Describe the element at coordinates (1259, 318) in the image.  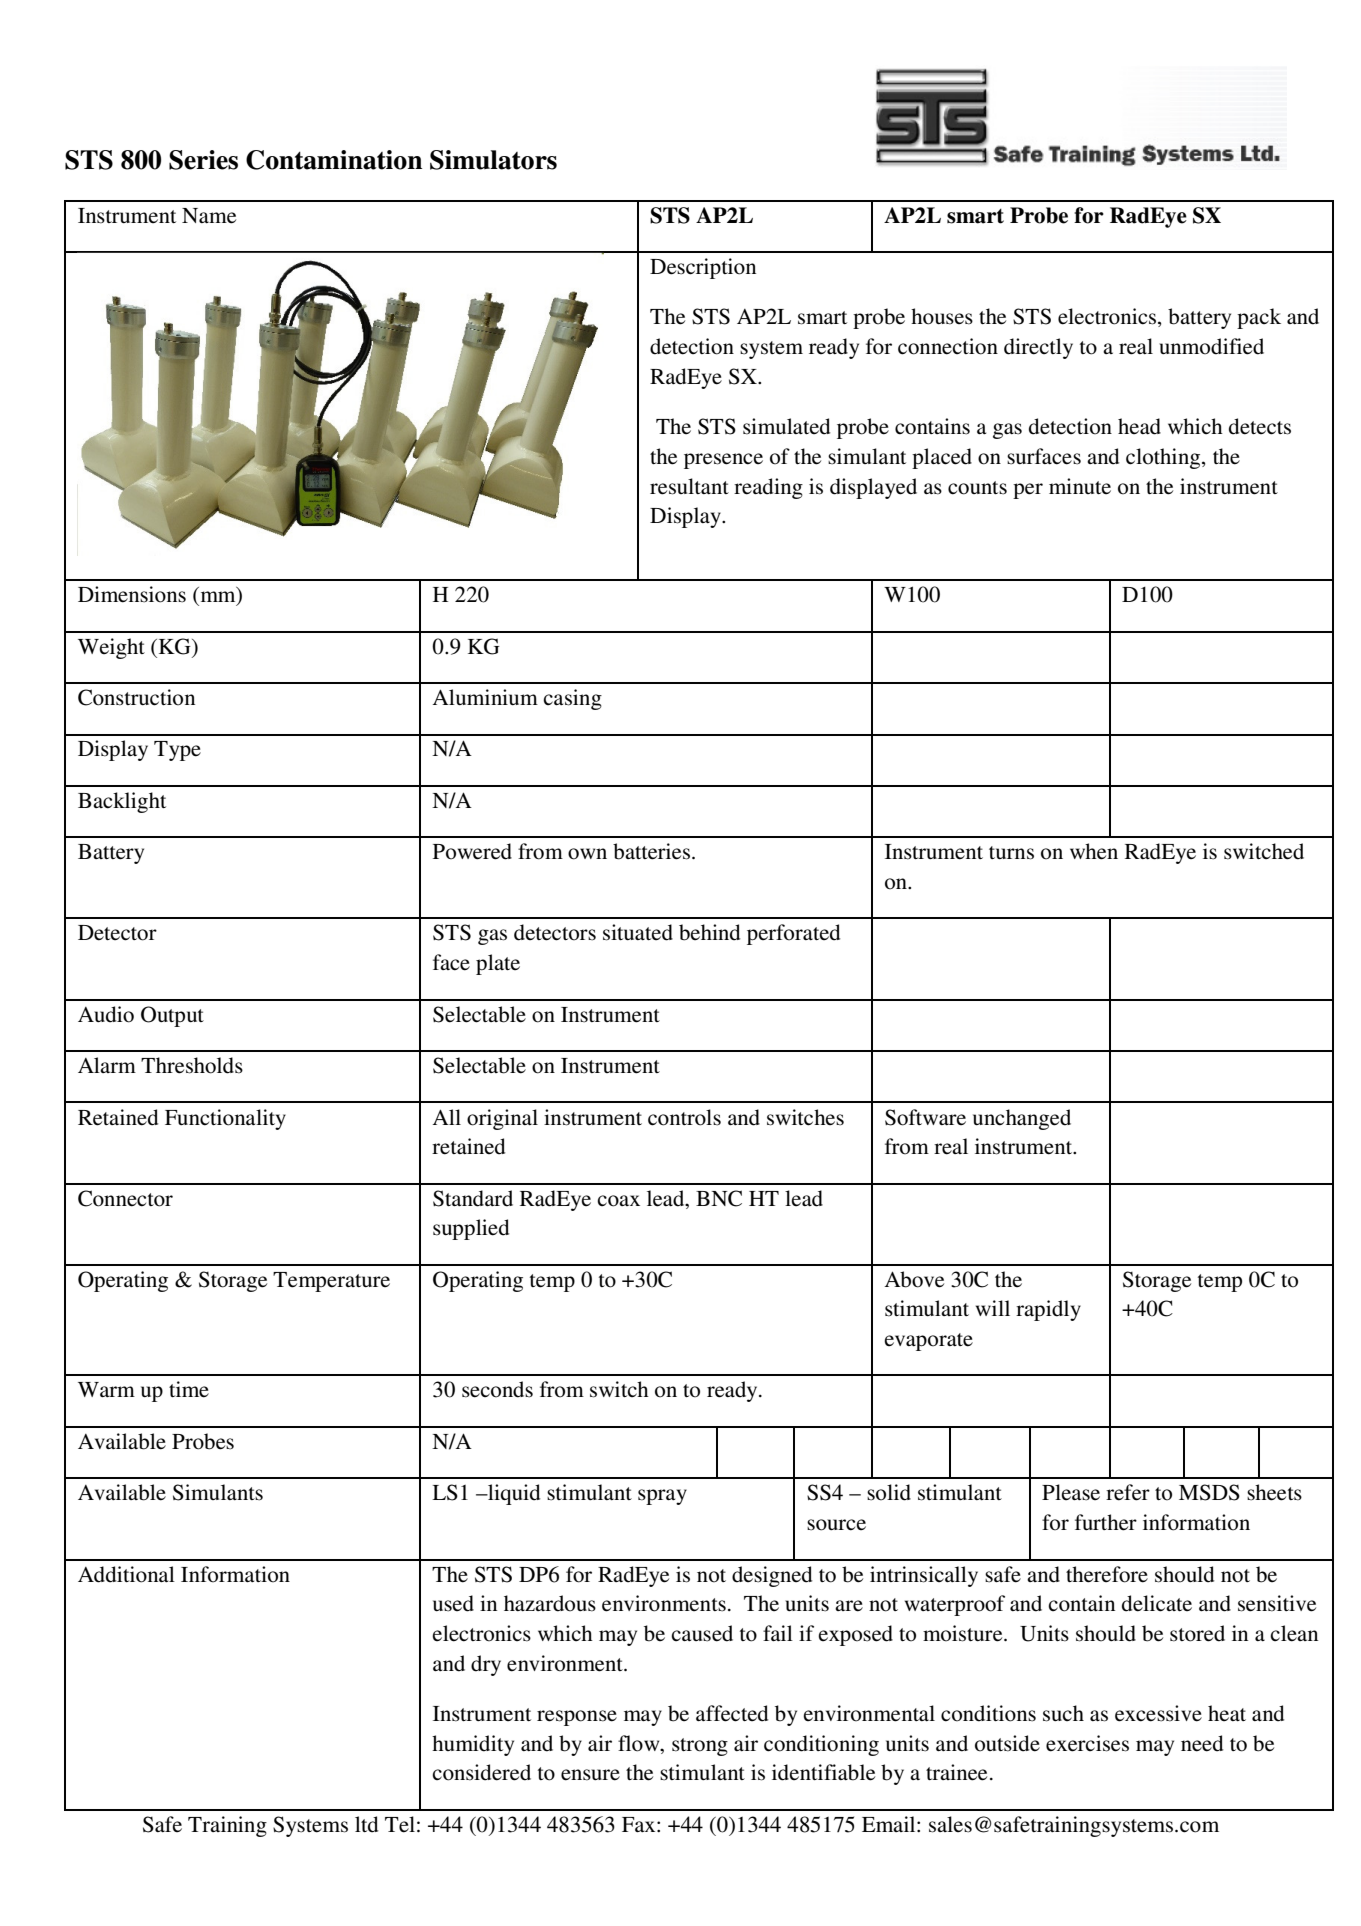
I see `pack` at that location.
